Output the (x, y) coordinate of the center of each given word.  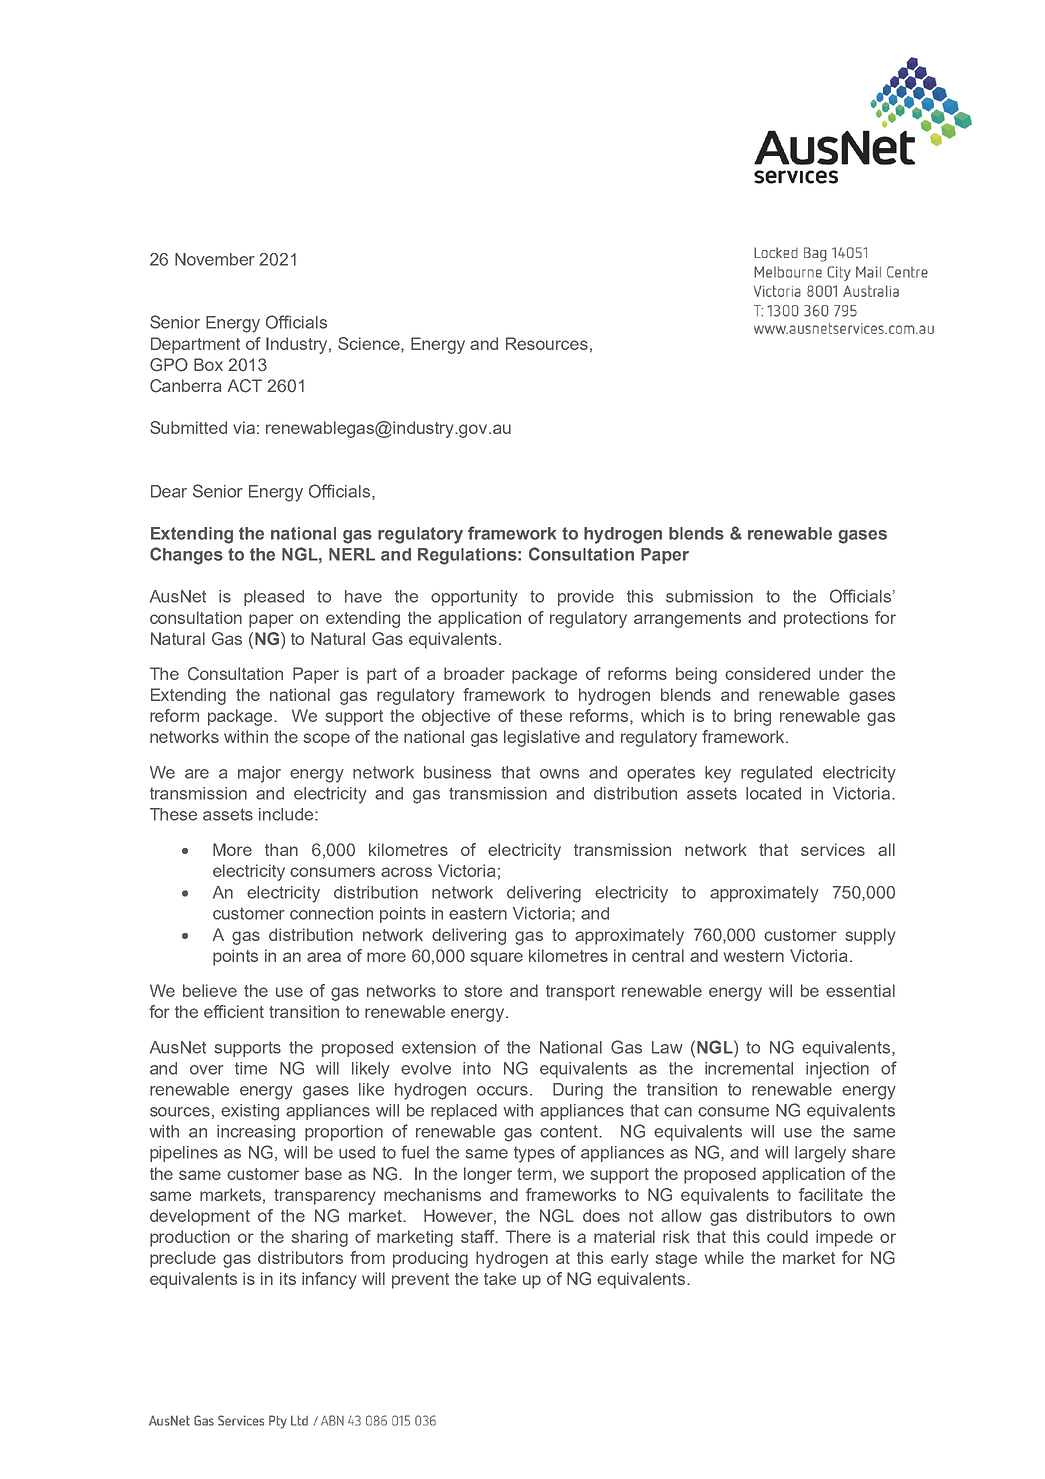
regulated (776, 774)
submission (709, 596)
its (288, 1278)
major (259, 774)
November (215, 259)
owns (559, 774)
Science (370, 344)
